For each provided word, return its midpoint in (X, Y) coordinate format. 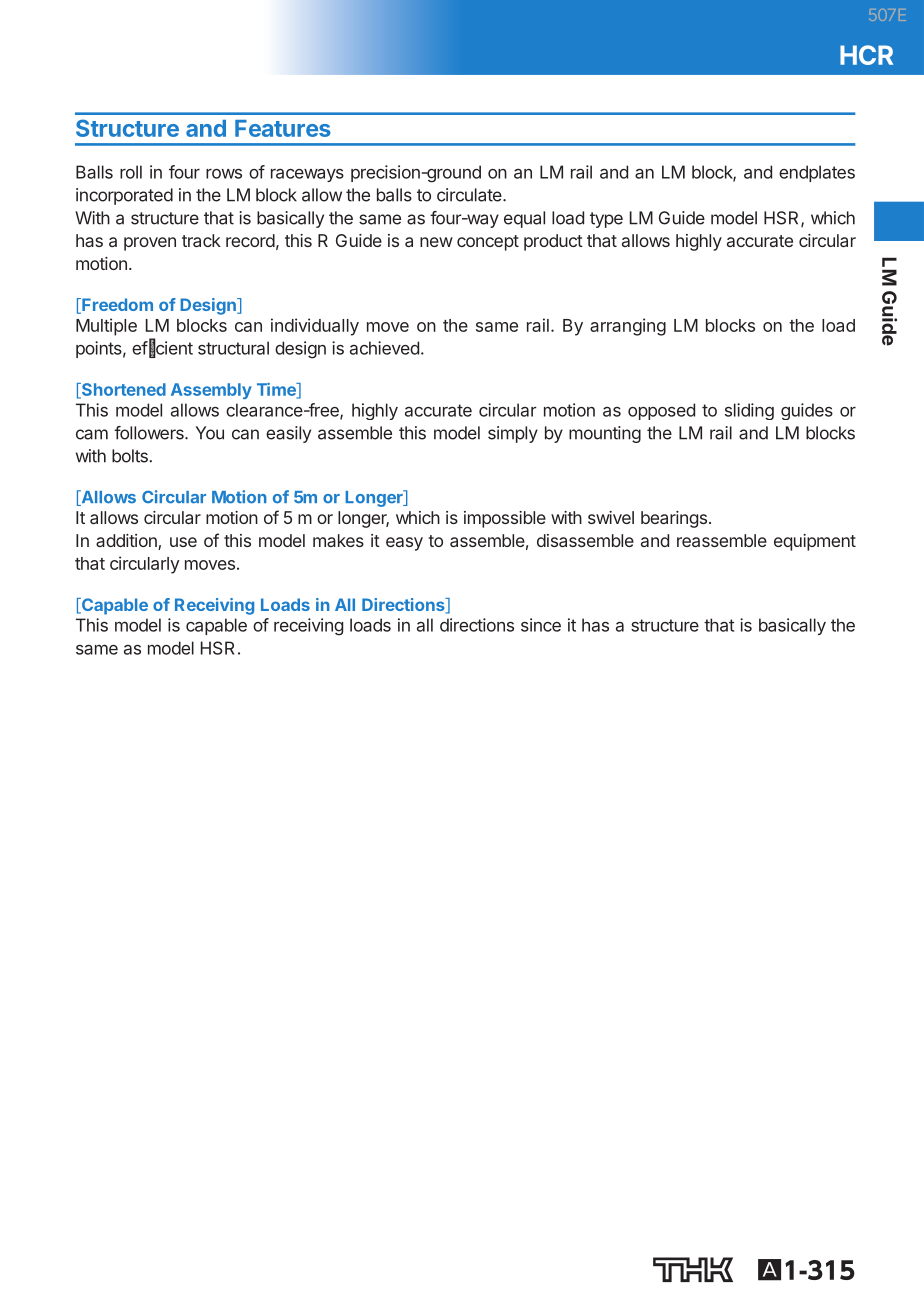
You (210, 433)
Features (283, 128)
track (201, 240)
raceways (307, 175)
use (183, 542)
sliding (749, 411)
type (606, 220)
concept (488, 243)
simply (513, 434)
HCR (866, 55)
